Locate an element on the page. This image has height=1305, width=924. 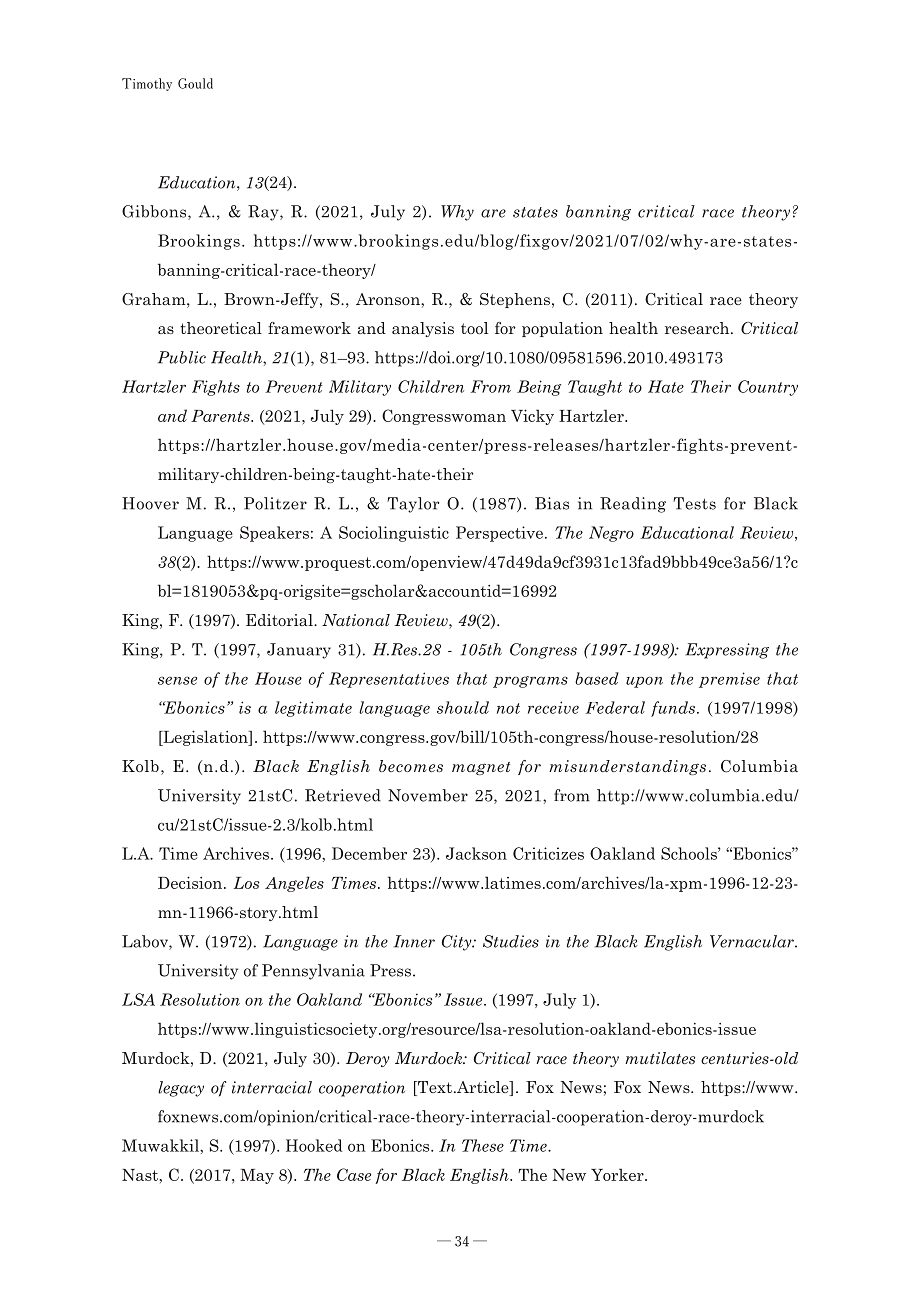
These is located at coordinates (483, 1145).
